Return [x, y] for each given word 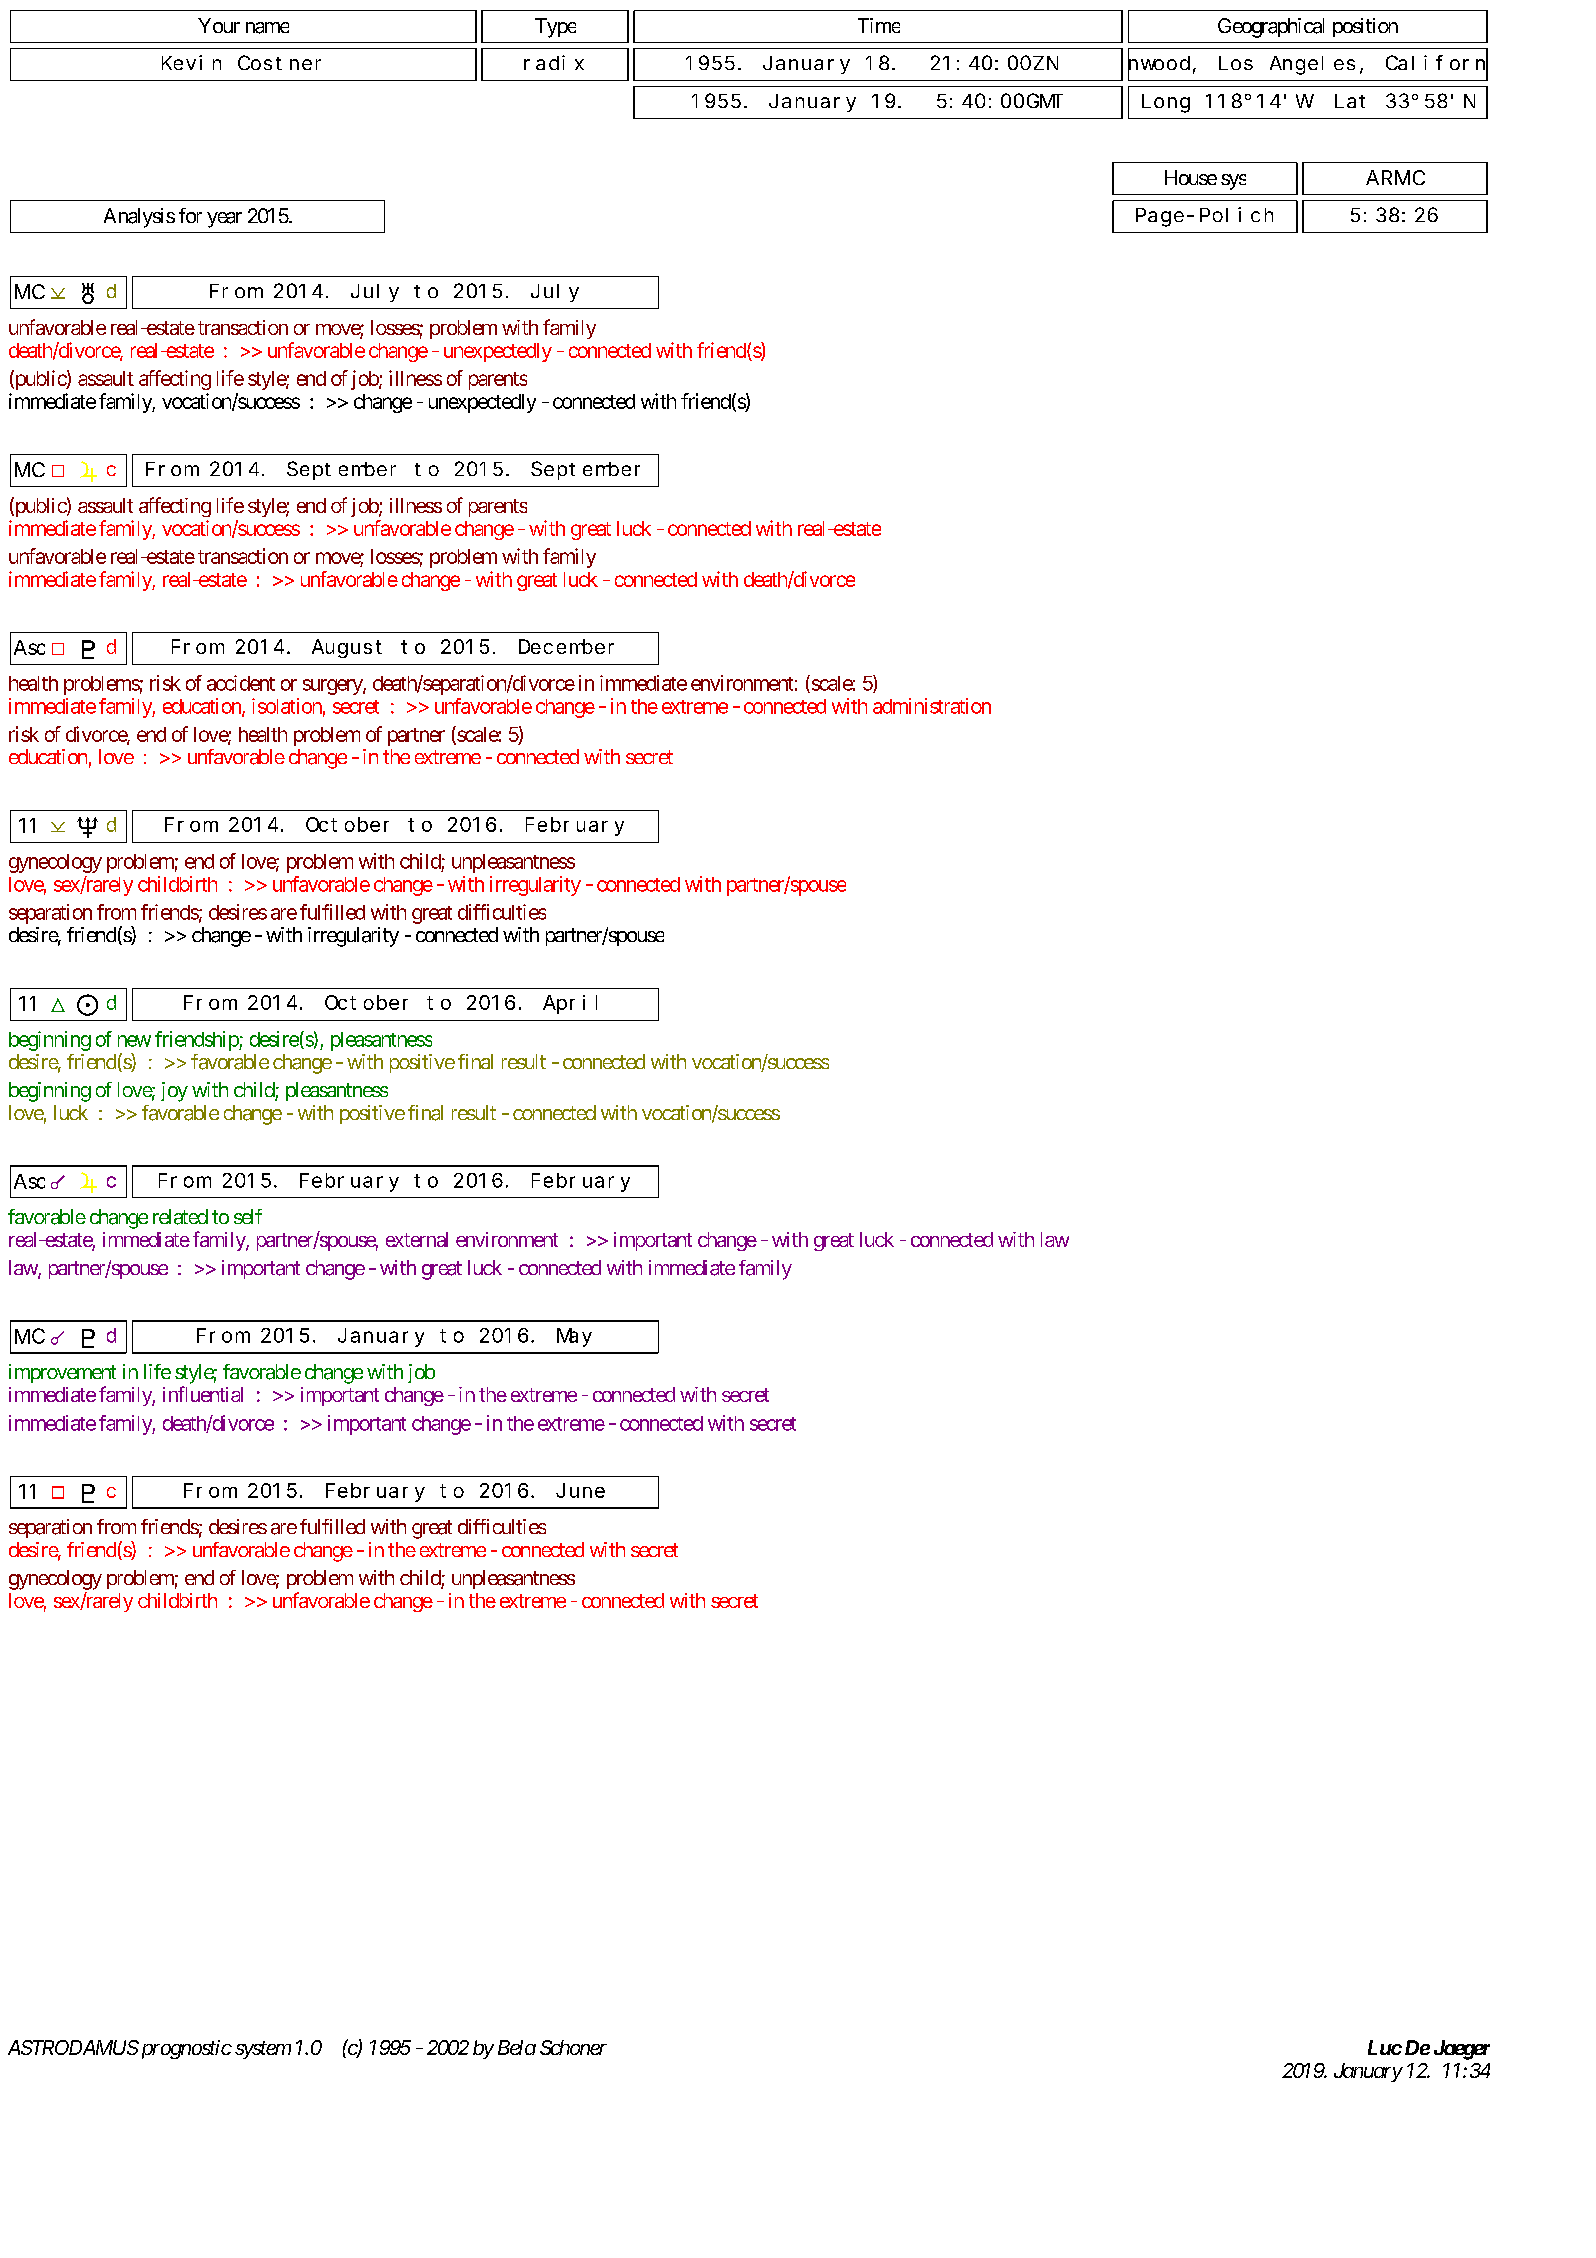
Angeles [1312, 65]
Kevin [191, 62]
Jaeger [1462, 2050]
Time [879, 25]
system [263, 2050]
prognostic [185, 2049]
